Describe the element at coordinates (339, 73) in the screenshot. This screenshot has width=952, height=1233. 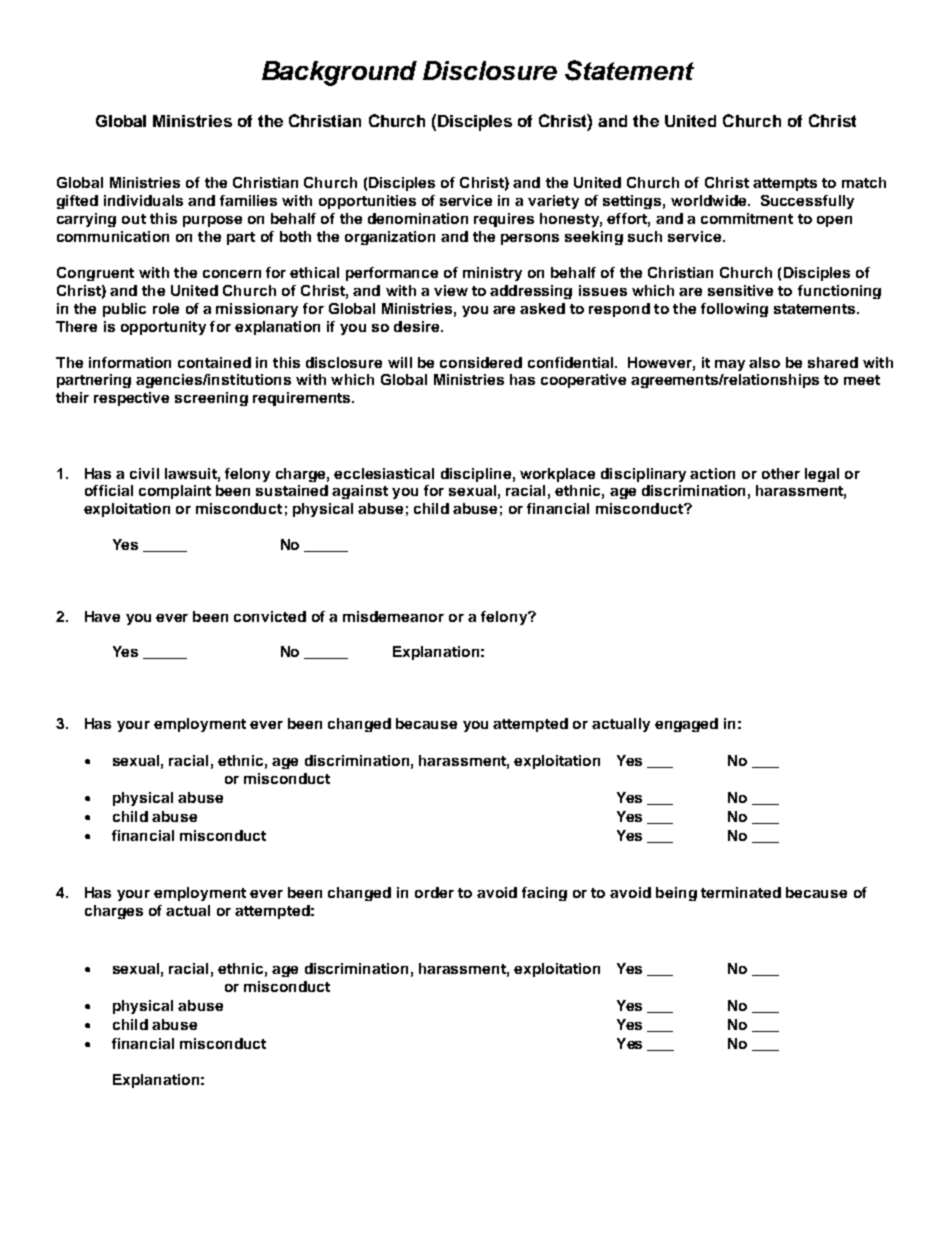
I see `Background` at that location.
